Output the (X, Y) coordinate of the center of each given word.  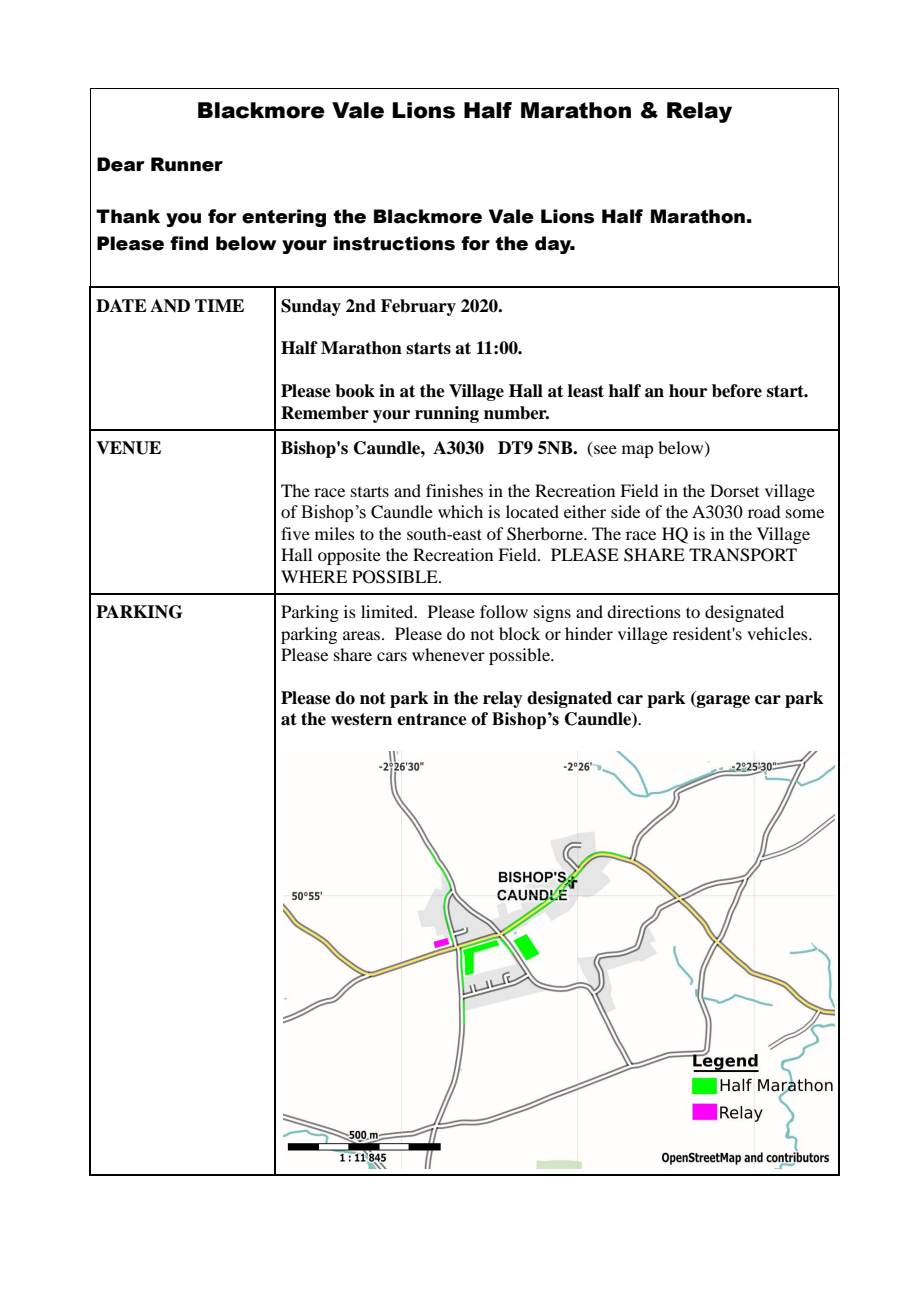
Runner (187, 164)
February (418, 307)
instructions (394, 243)
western (361, 719)
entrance (432, 719)
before (737, 391)
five (295, 533)
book (355, 391)
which (460, 511)
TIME (219, 305)
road (764, 511)
